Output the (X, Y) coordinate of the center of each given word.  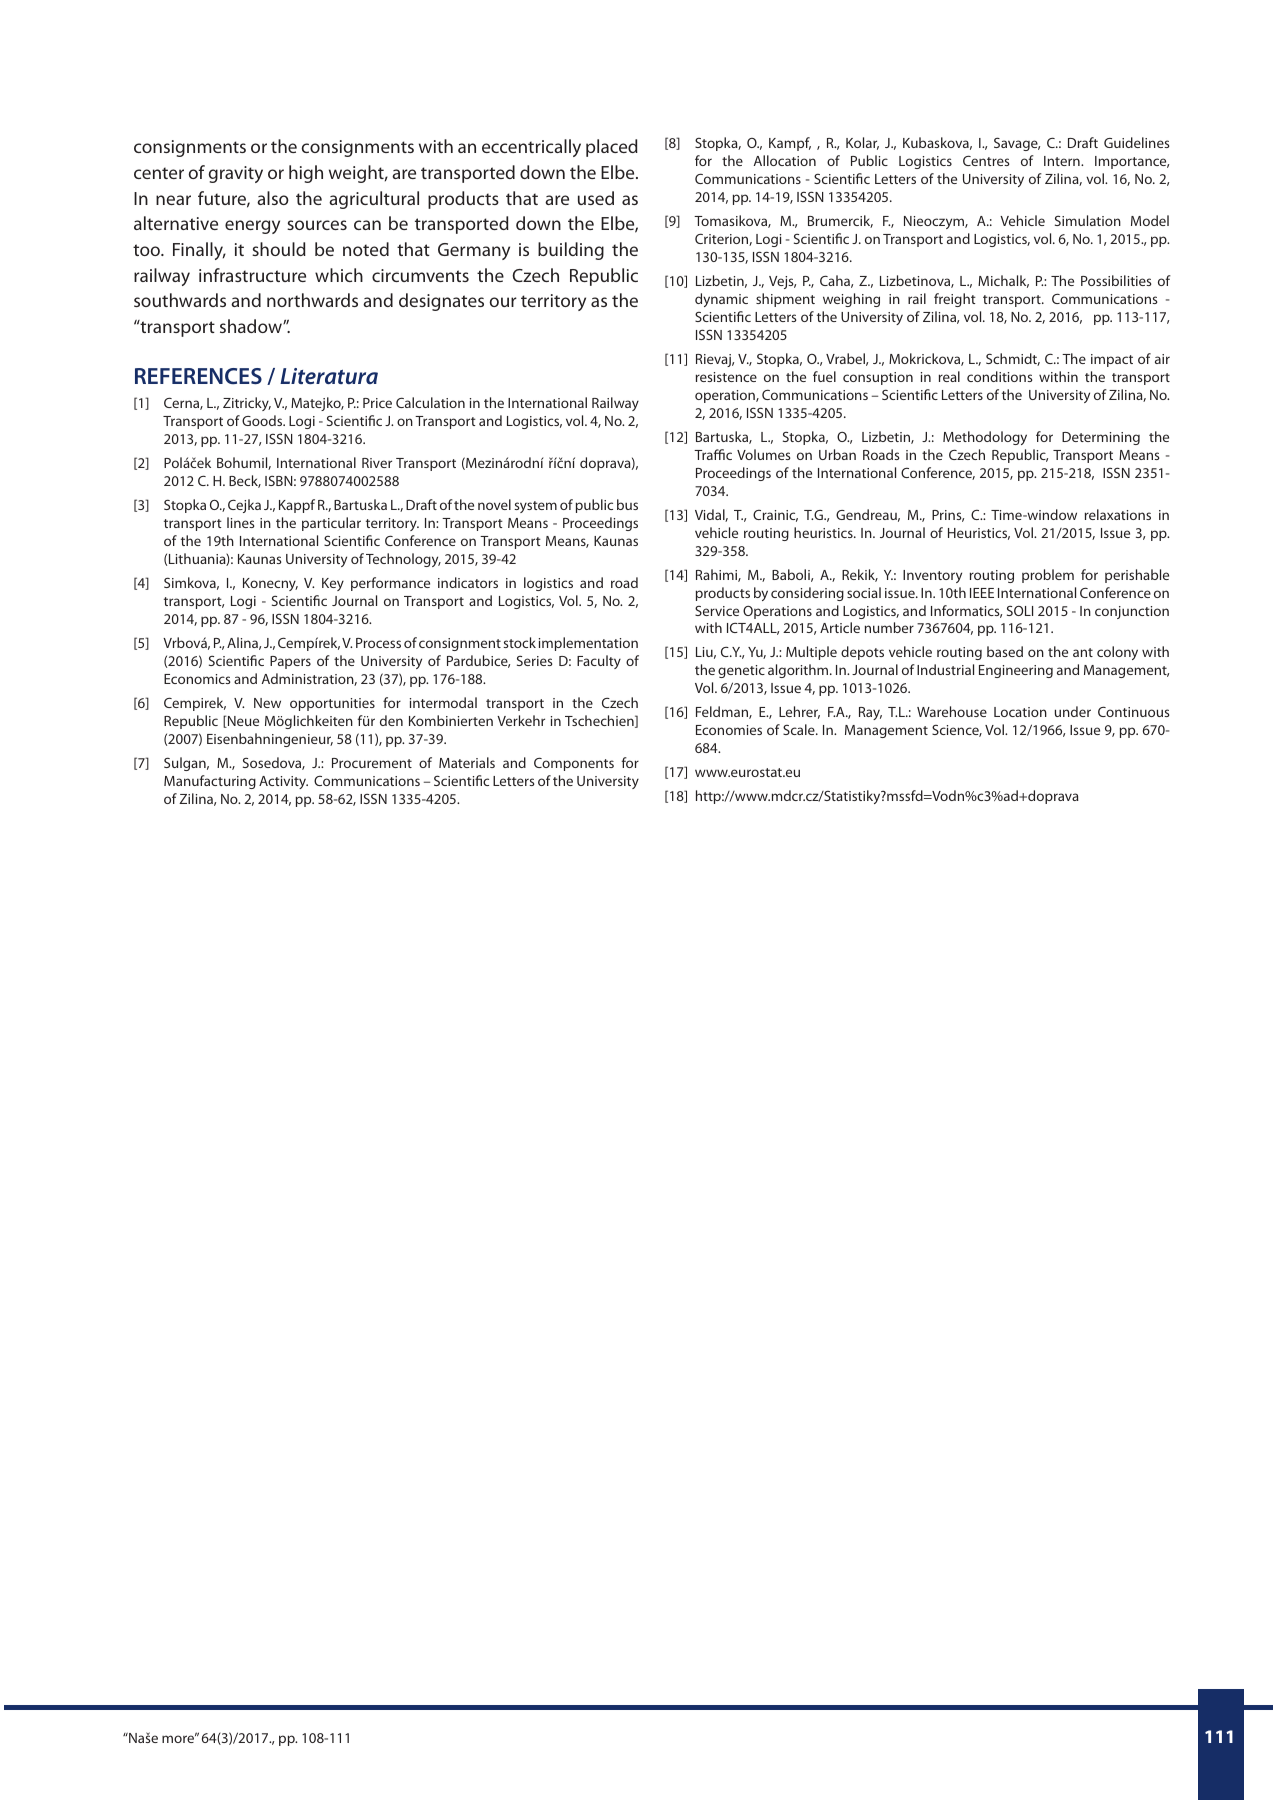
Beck (245, 481)
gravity (235, 174)
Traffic (713, 454)
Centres (986, 160)
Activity (283, 782)
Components (574, 764)
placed (612, 148)
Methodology (985, 438)
